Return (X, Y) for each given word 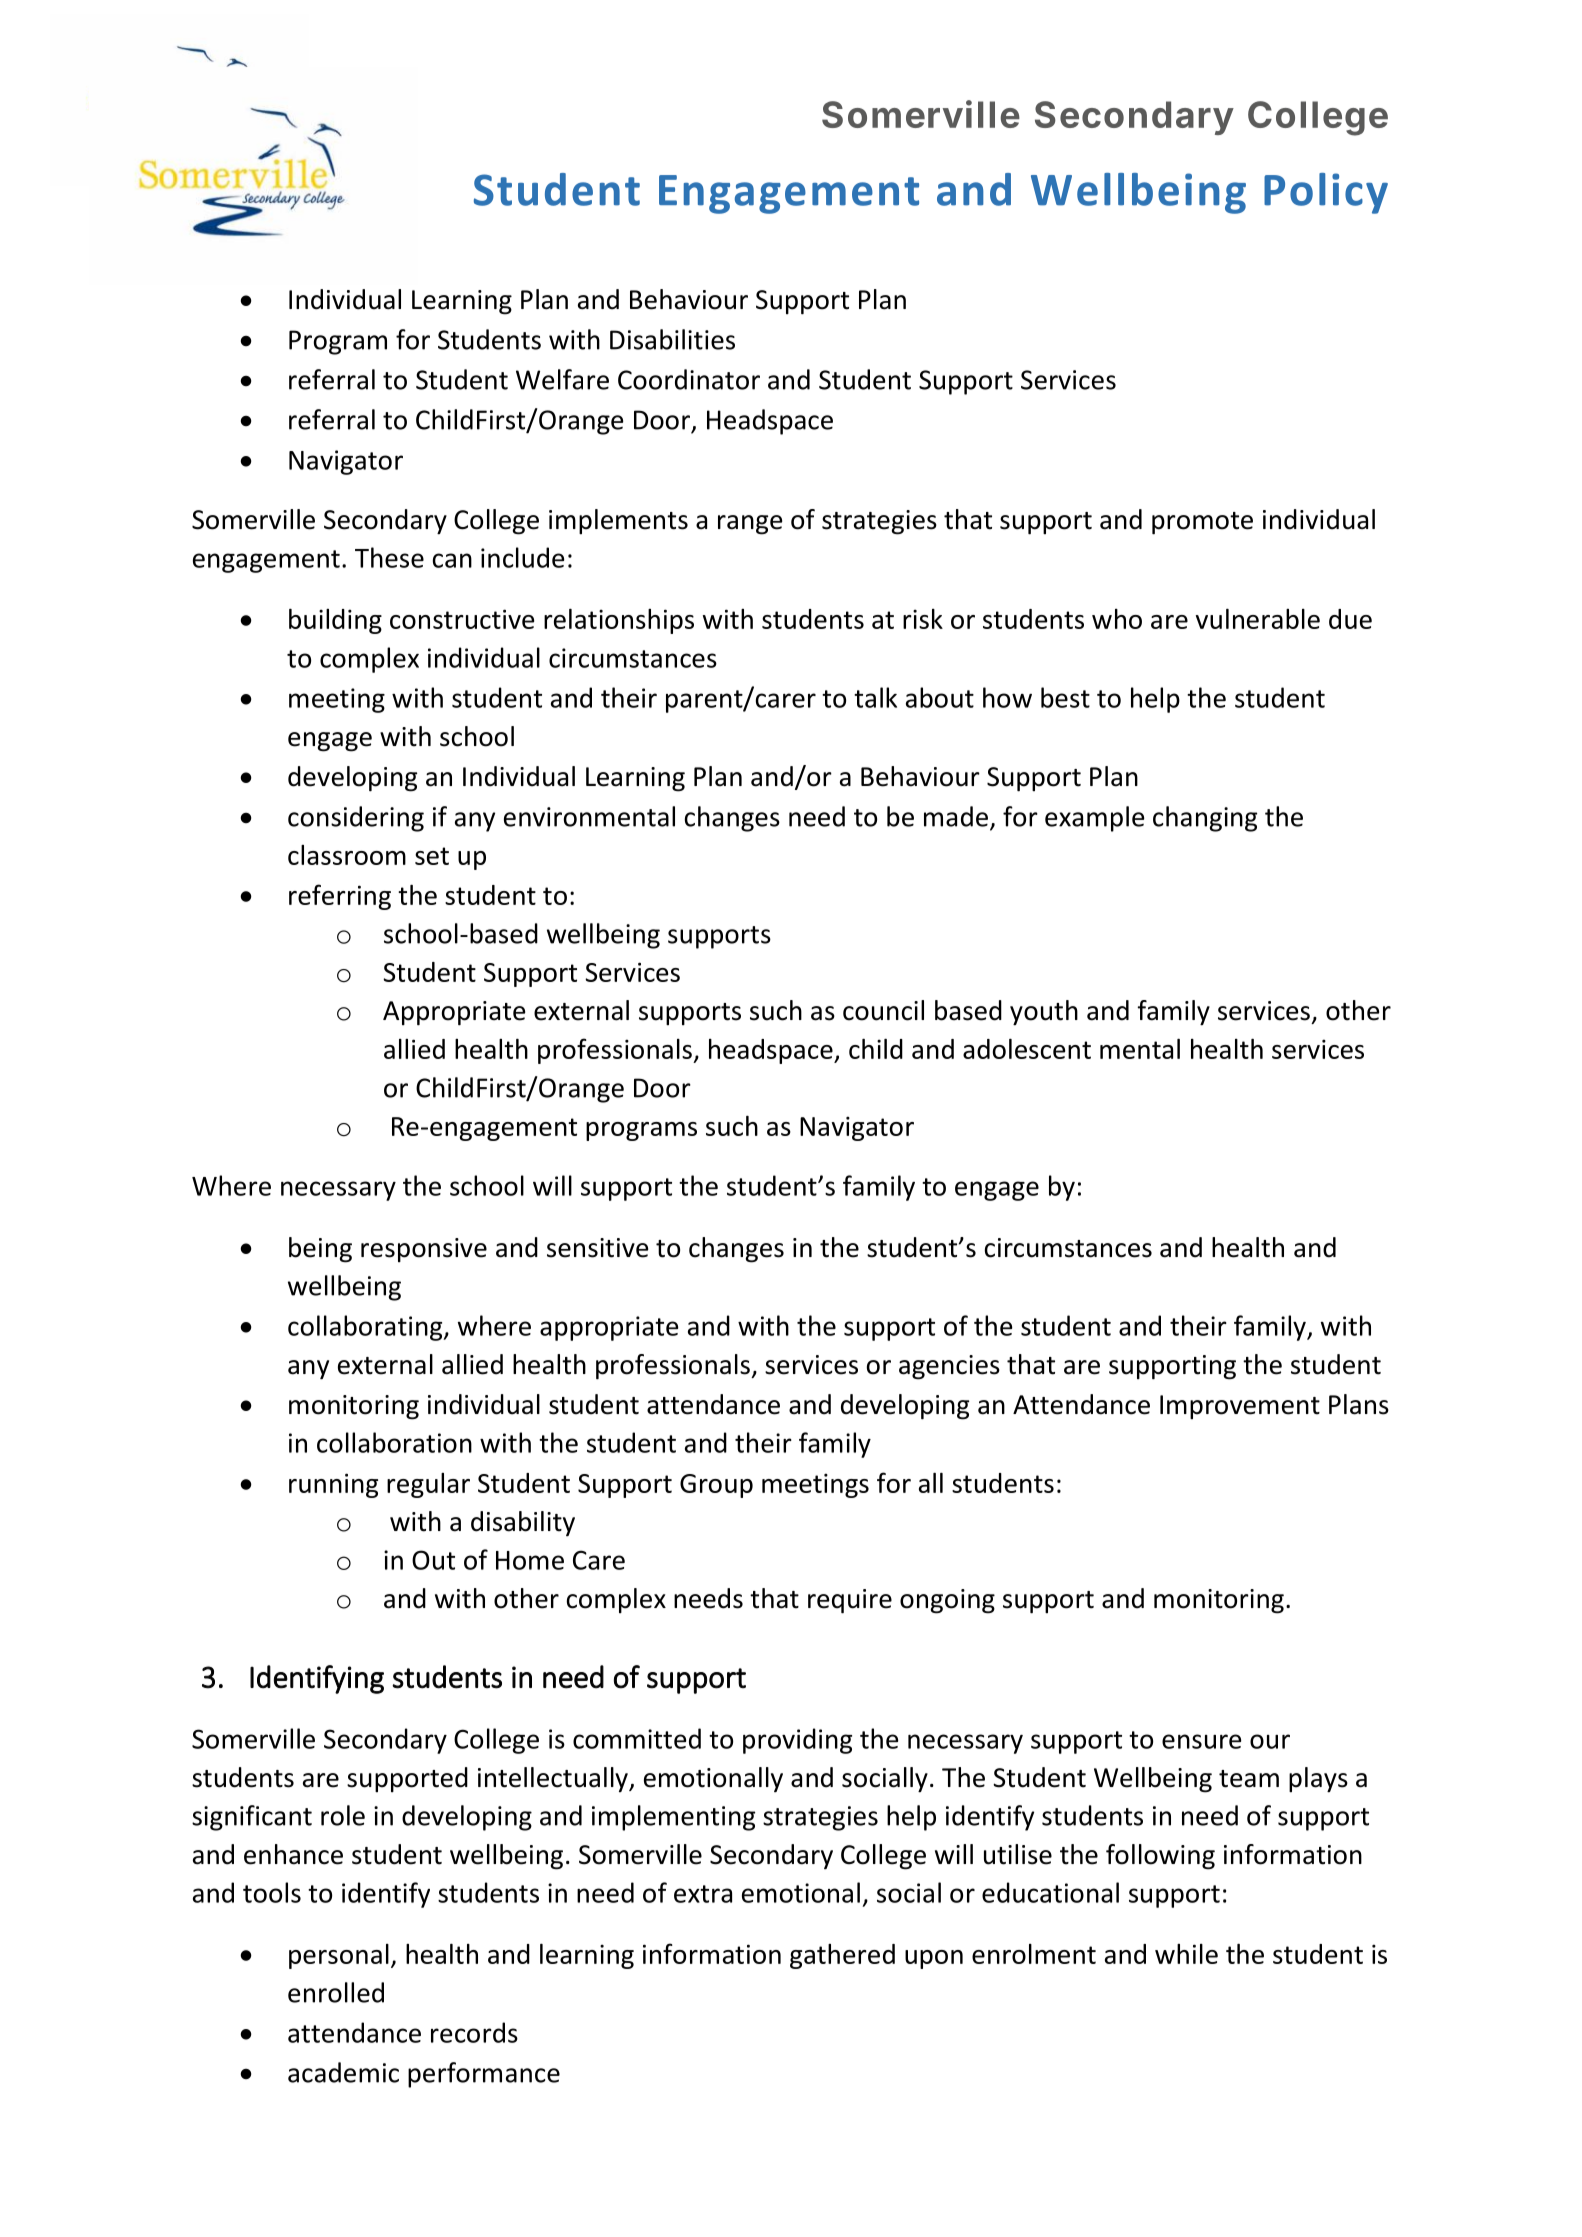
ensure (1201, 1741)
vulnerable (1258, 619)
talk (875, 697)
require (850, 1601)
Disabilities (672, 339)
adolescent (1027, 1049)
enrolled (336, 1992)
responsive (424, 1250)
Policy (1326, 193)
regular (428, 1485)
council (883, 1010)
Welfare (562, 379)
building (335, 621)
